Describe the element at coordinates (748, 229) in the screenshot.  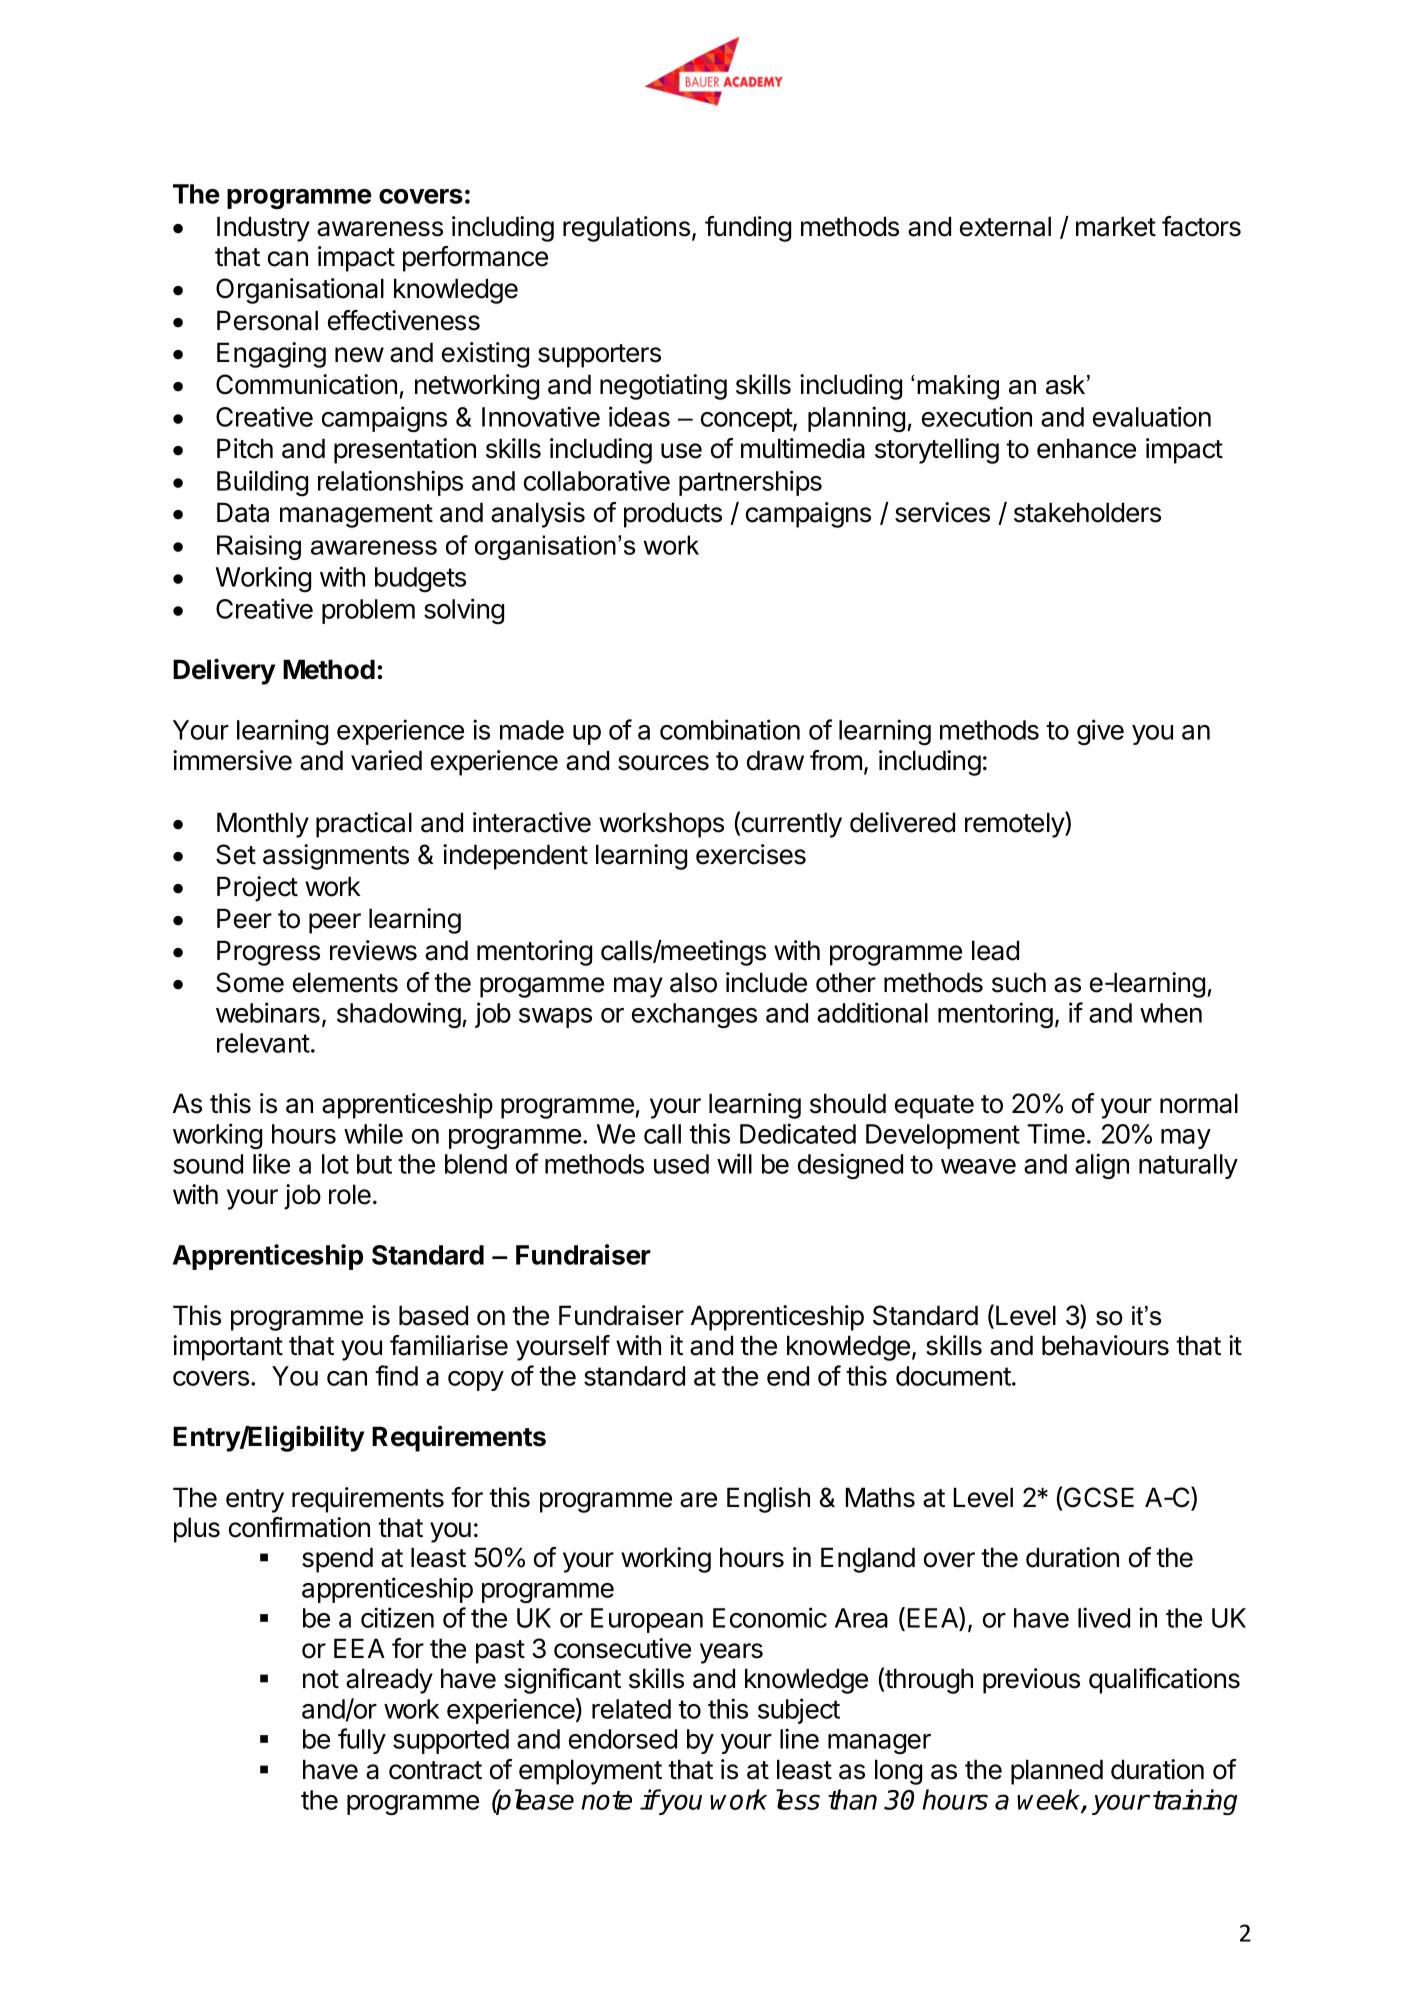
I see `funding` at that location.
